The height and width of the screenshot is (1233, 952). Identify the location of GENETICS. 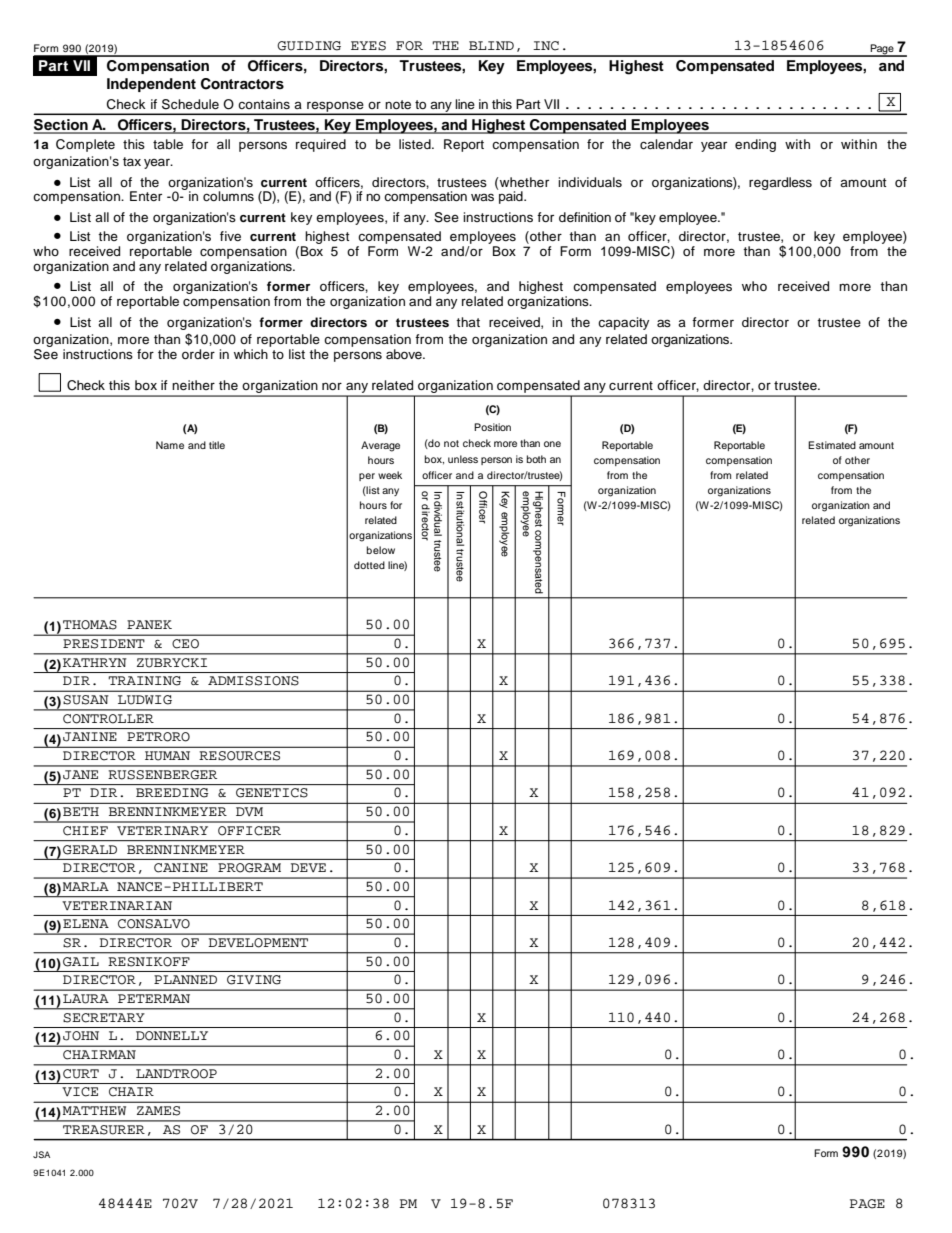
(272, 793).
